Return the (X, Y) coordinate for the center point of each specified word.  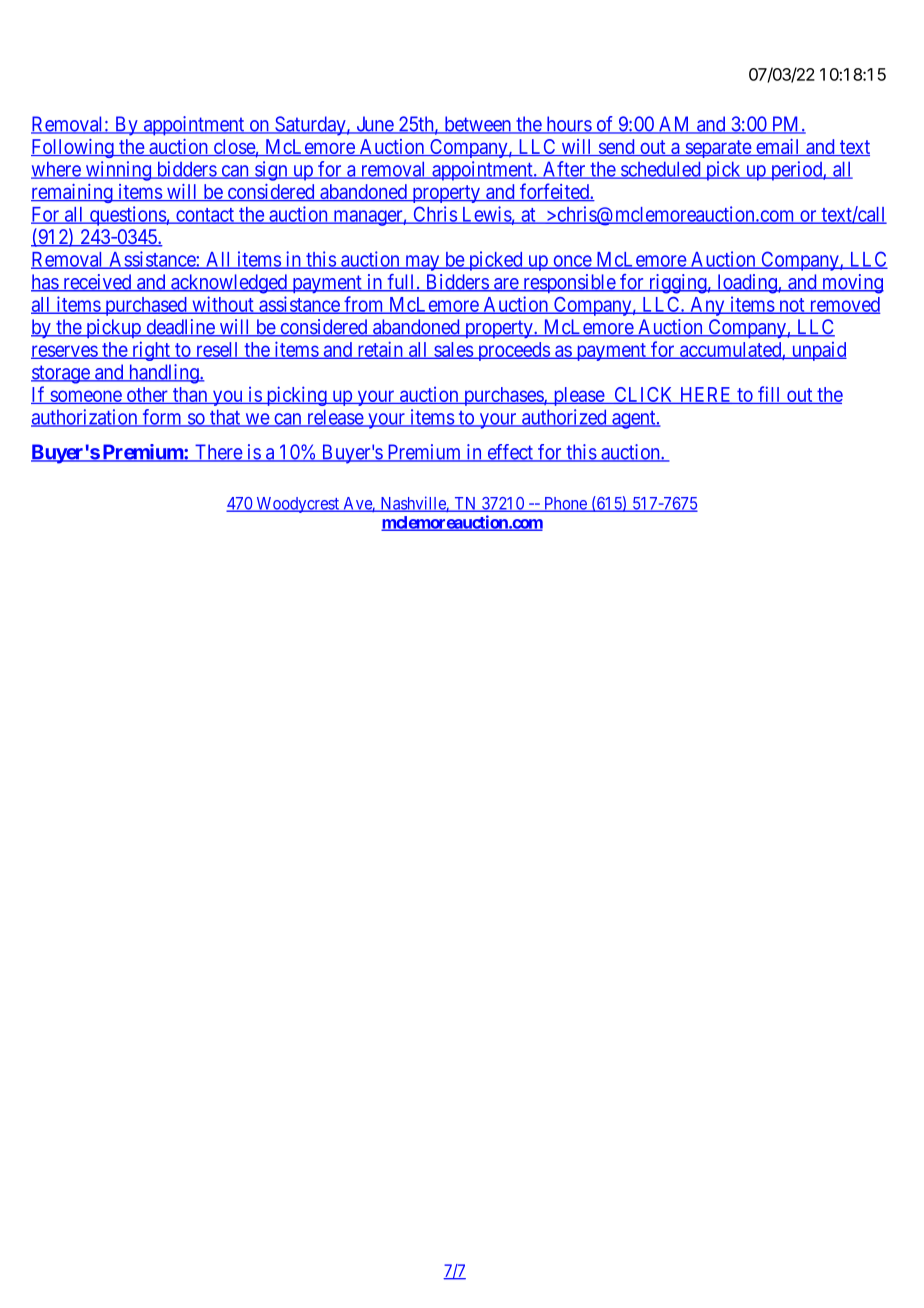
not (792, 306)
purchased (146, 306)
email (778, 147)
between (478, 125)
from (364, 305)
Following (73, 148)
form (162, 418)
